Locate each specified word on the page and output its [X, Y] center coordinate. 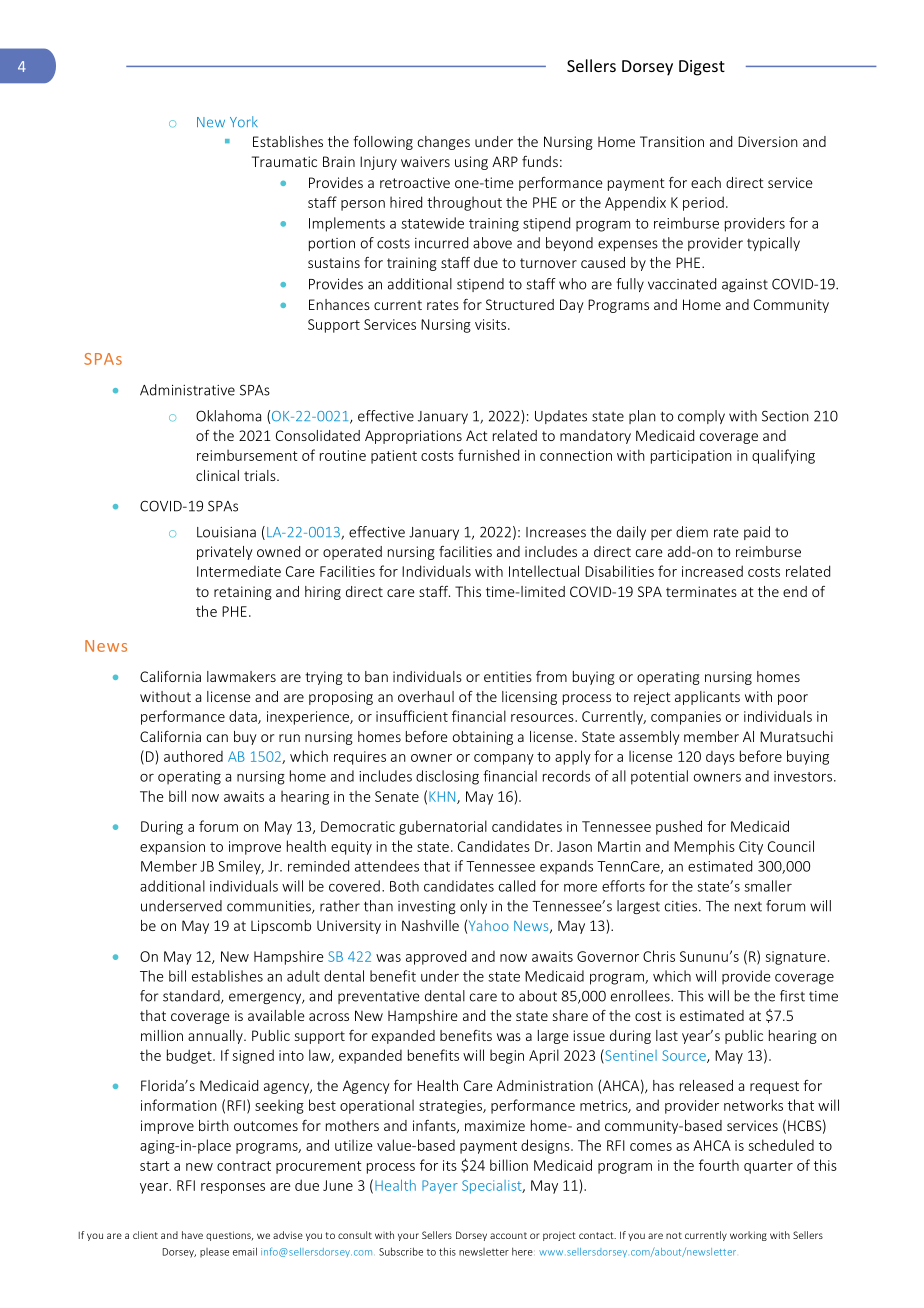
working [748, 1236]
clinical [217, 475]
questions [229, 1236]
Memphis [704, 847]
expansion [172, 848]
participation [691, 457]
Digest [702, 68]
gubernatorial [443, 827]
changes [444, 143]
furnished [488, 455]
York [244, 121]
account [508, 1235]
